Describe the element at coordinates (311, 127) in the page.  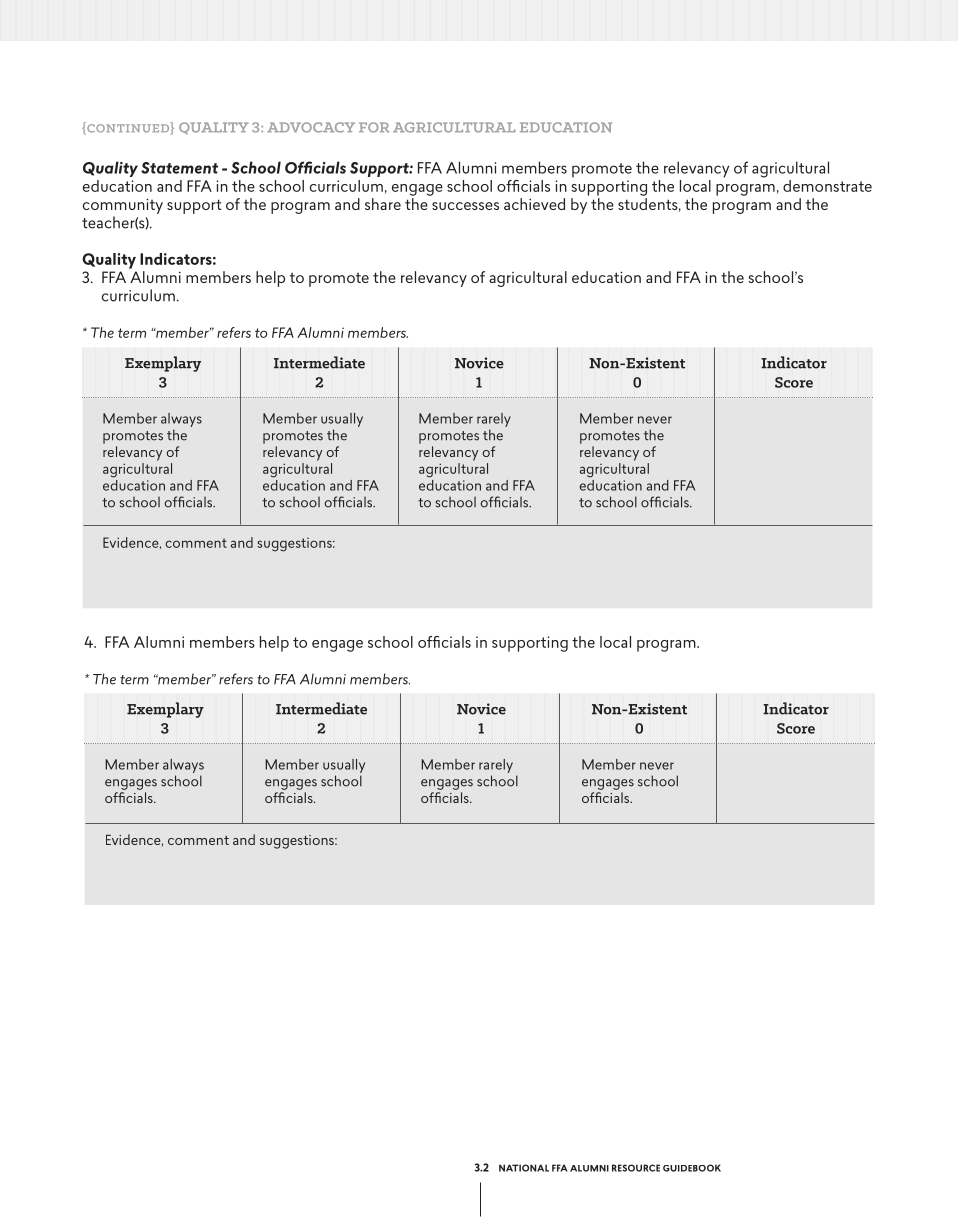
I see `ADVOCACY` at that location.
